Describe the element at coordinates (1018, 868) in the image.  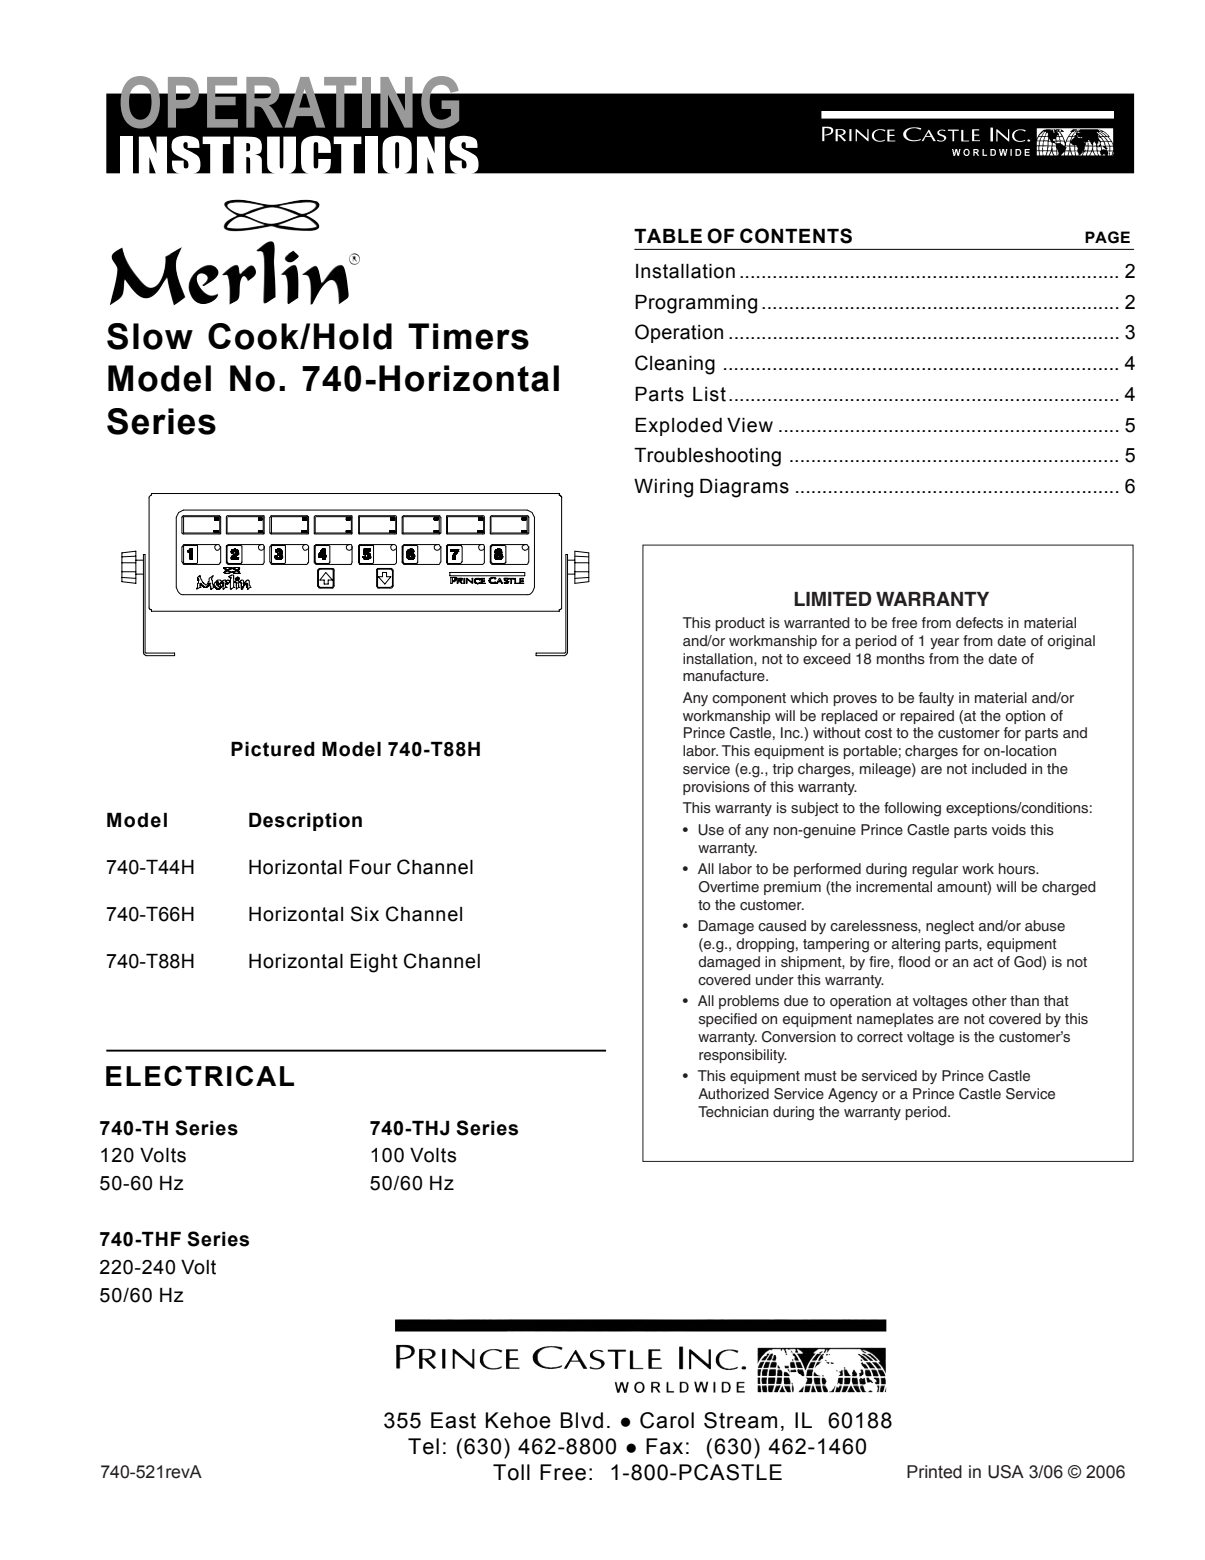
I see `hours` at that location.
